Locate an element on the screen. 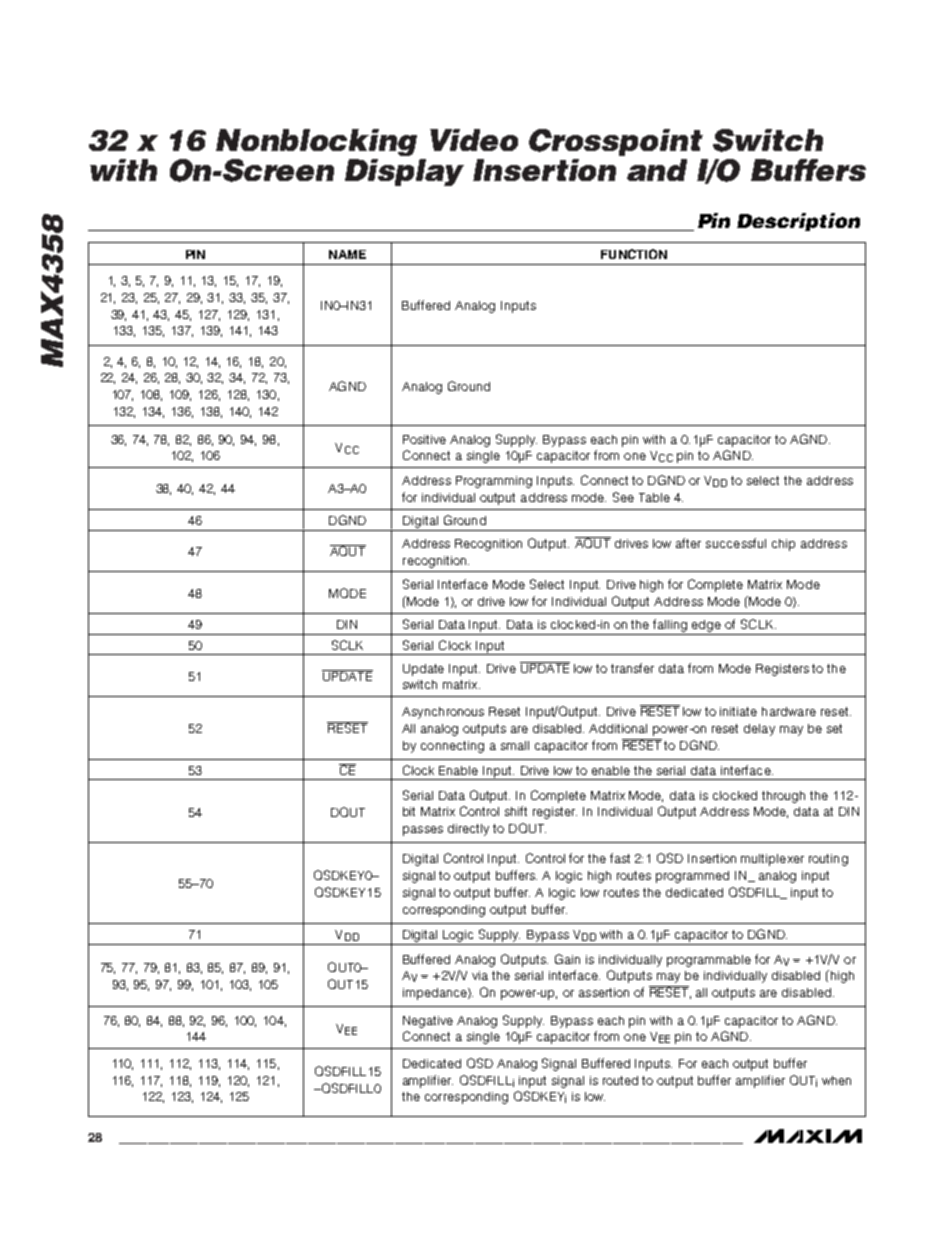 The image size is (952, 1233). Negative is located at coordinates (428, 1022).
